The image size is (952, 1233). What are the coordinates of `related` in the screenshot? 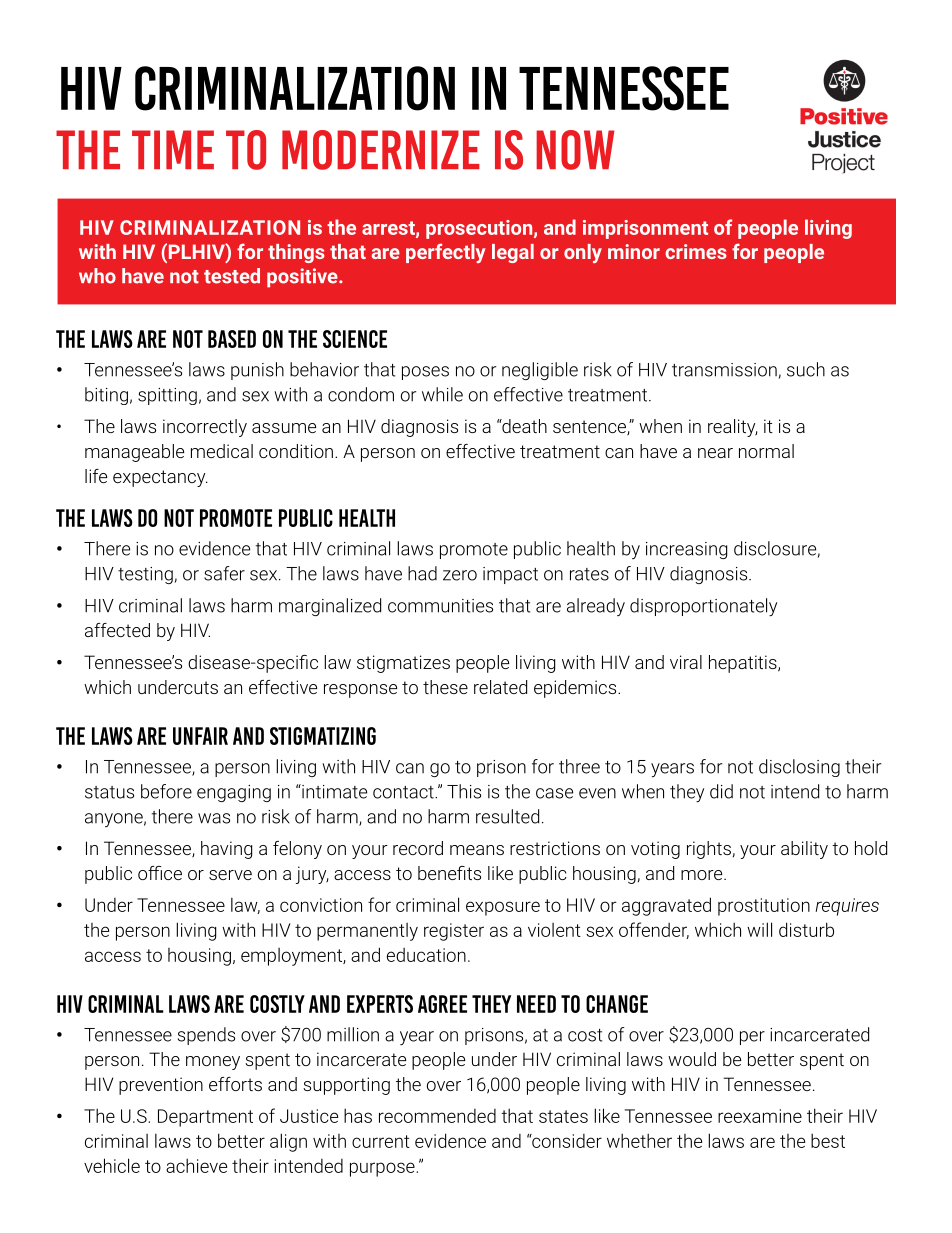 It's located at (500, 687).
